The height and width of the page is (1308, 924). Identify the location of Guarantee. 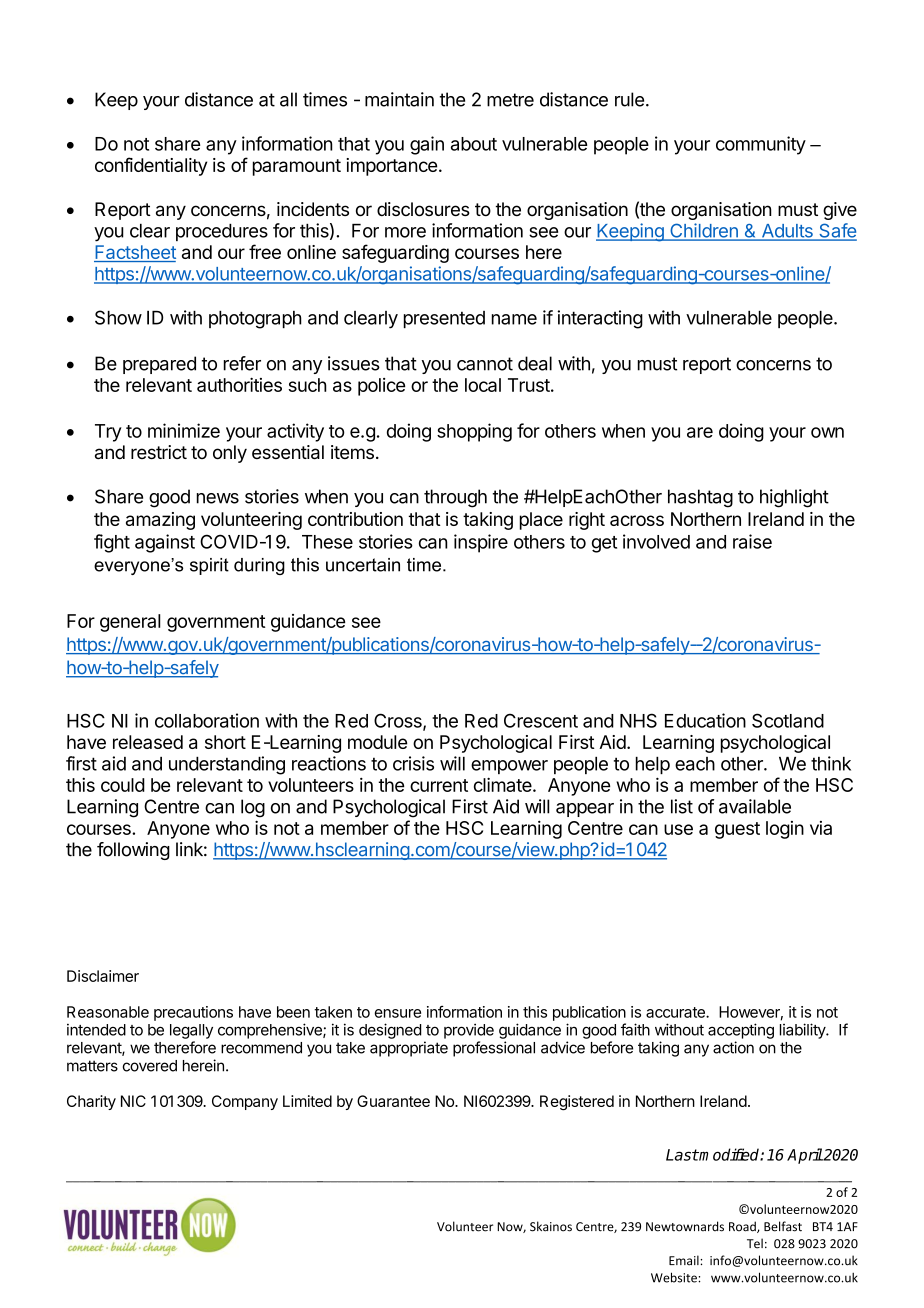
(393, 1101).
